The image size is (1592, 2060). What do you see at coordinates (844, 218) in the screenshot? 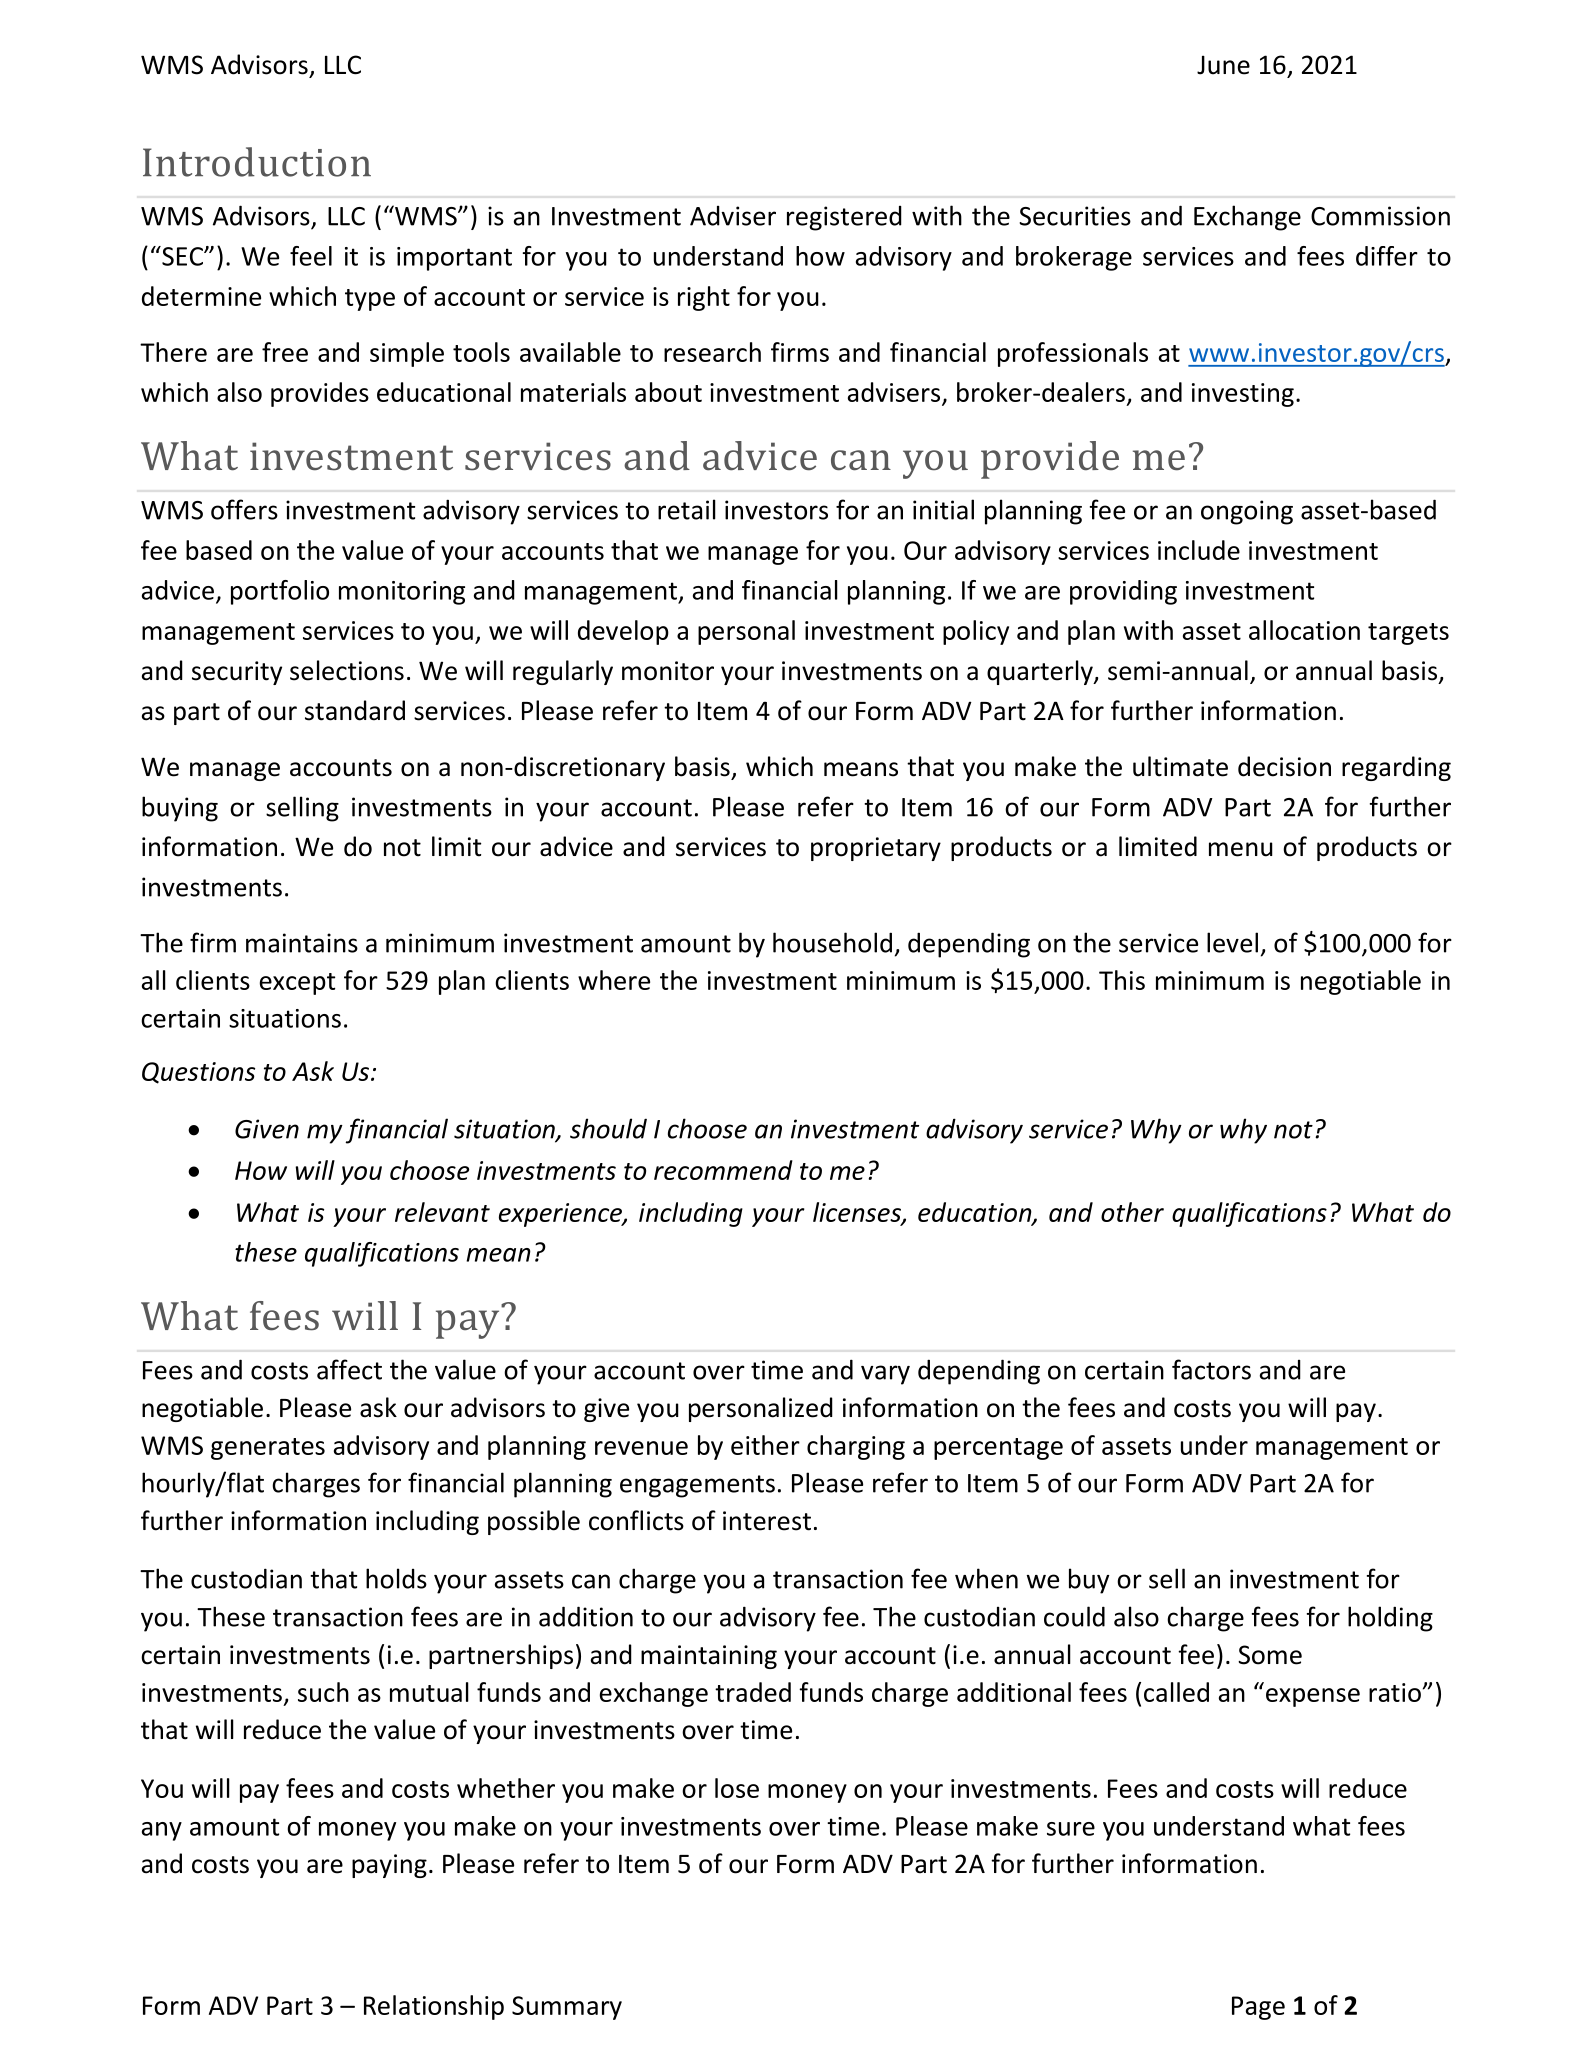
I see `registered` at bounding box center [844, 218].
